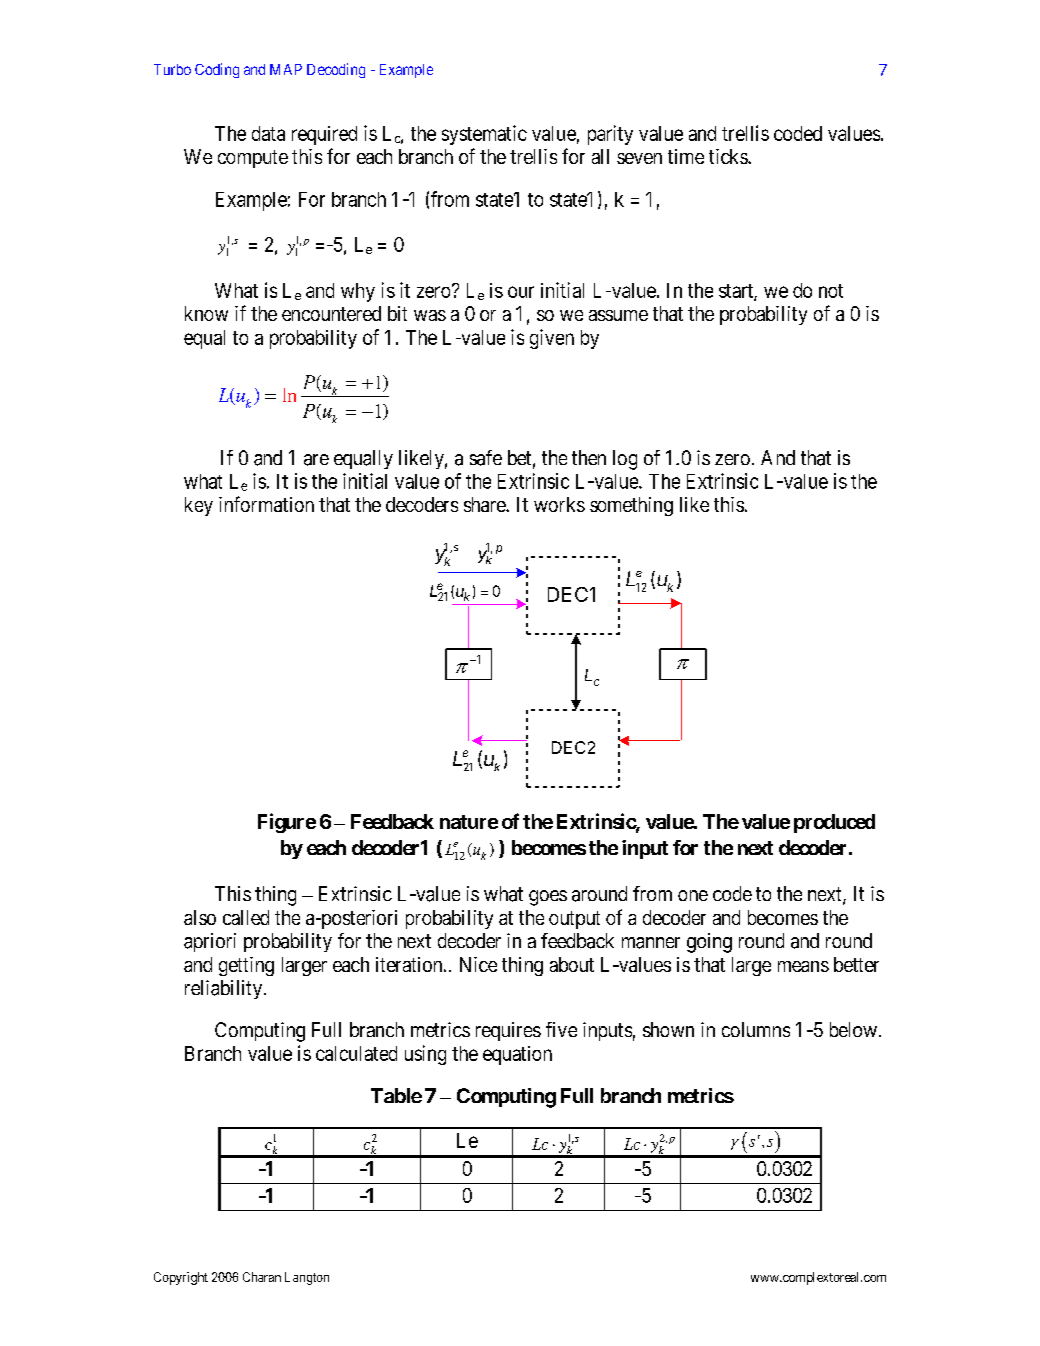  Describe the element at coordinates (246, 917) in the screenshot. I see `called` at that location.
